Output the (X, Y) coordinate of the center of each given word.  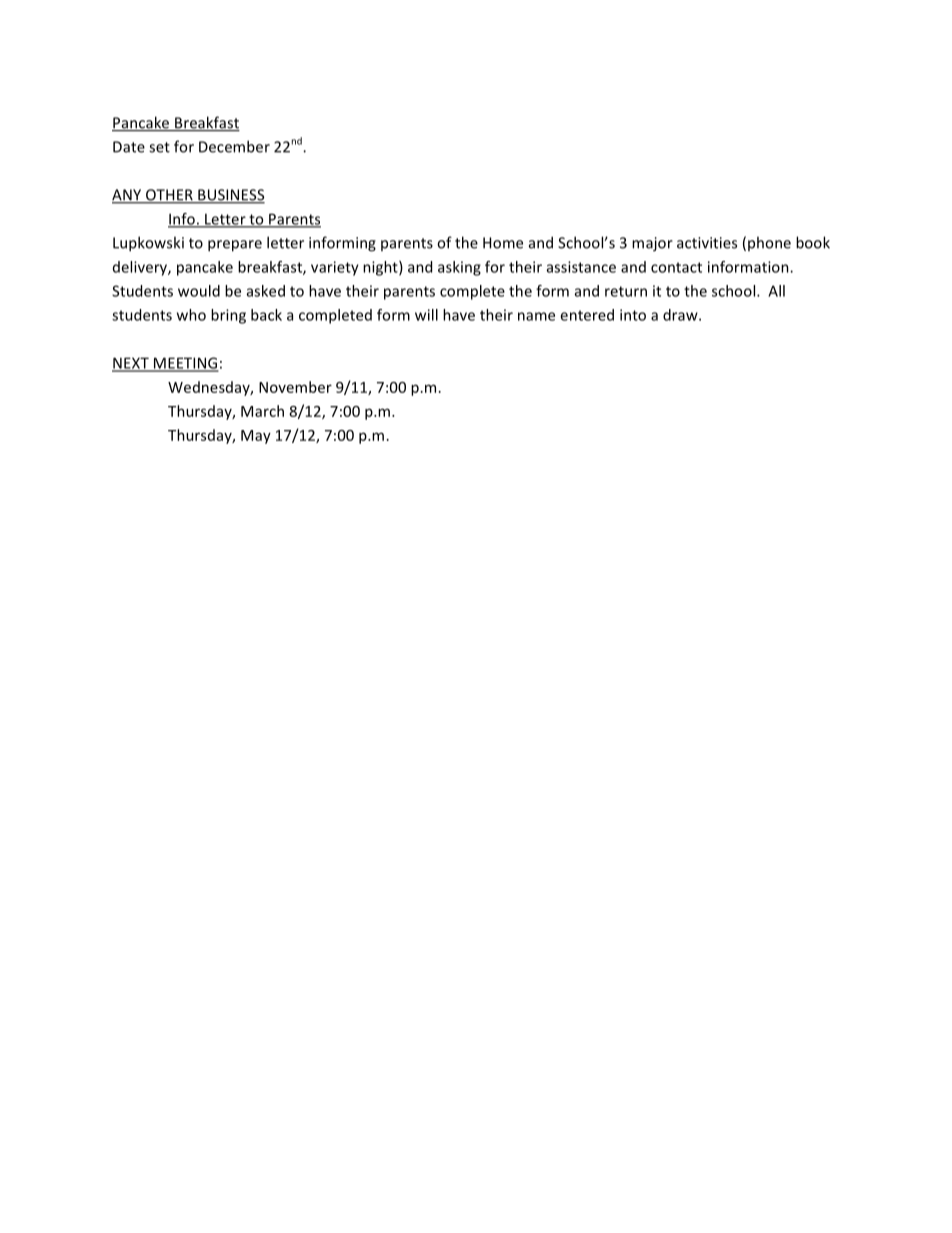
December (234, 146)
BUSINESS (230, 196)
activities (707, 243)
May (256, 437)
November (295, 387)
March (262, 411)
